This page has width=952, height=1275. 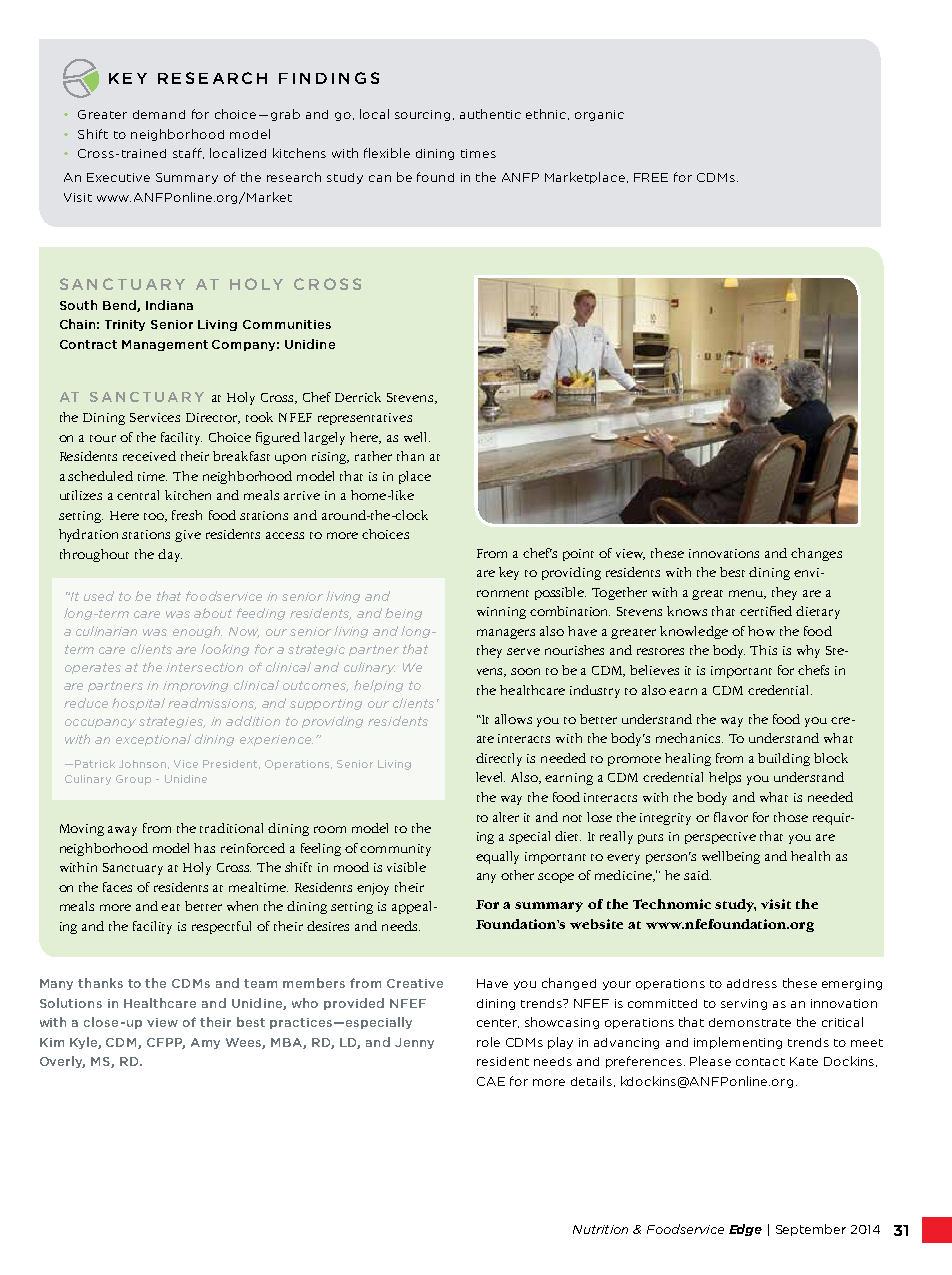 I want to click on changes, so click(x=816, y=554).
